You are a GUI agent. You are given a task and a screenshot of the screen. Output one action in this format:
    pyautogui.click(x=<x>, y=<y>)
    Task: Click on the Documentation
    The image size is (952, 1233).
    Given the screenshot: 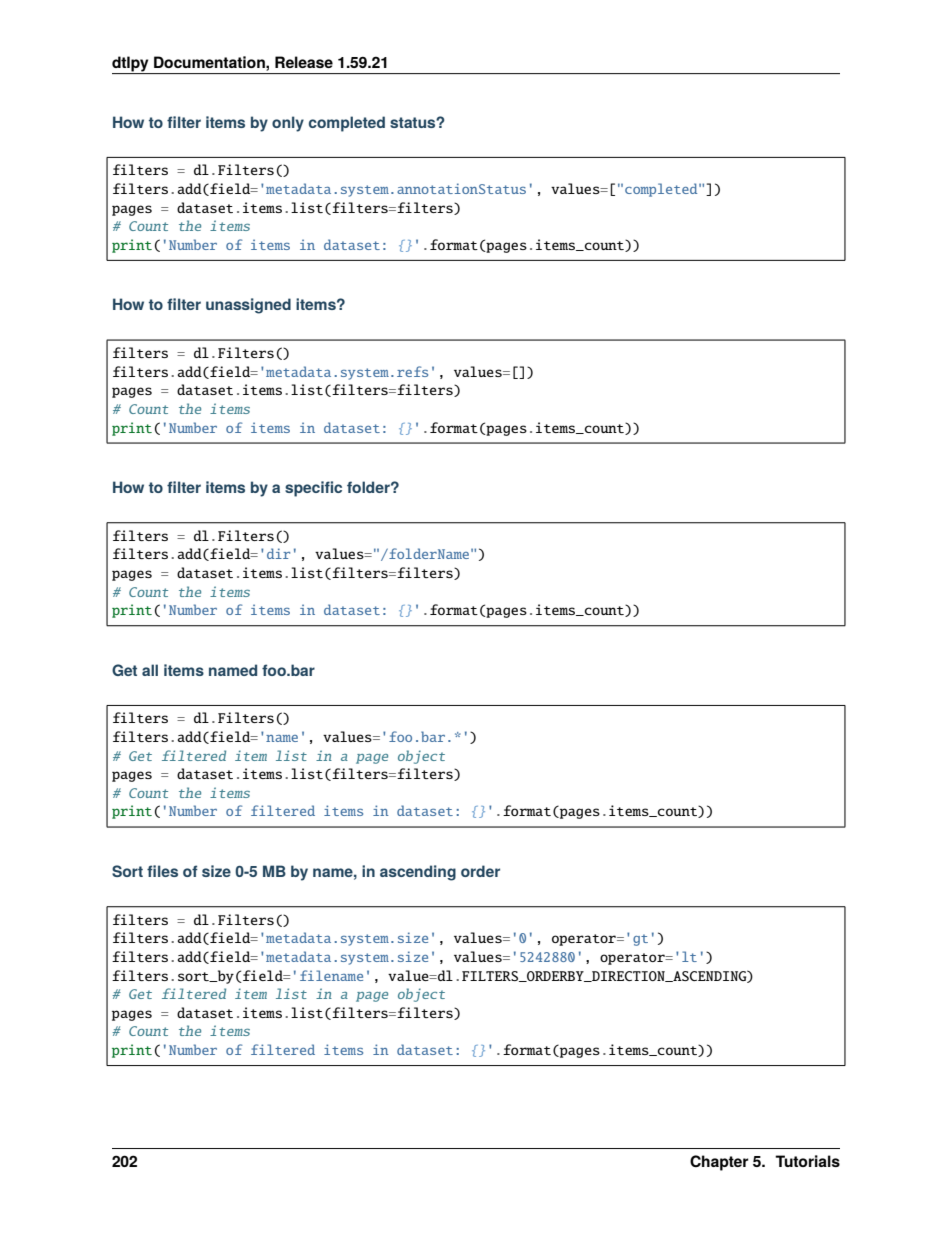 What is the action you would take?
    pyautogui.click(x=210, y=62)
